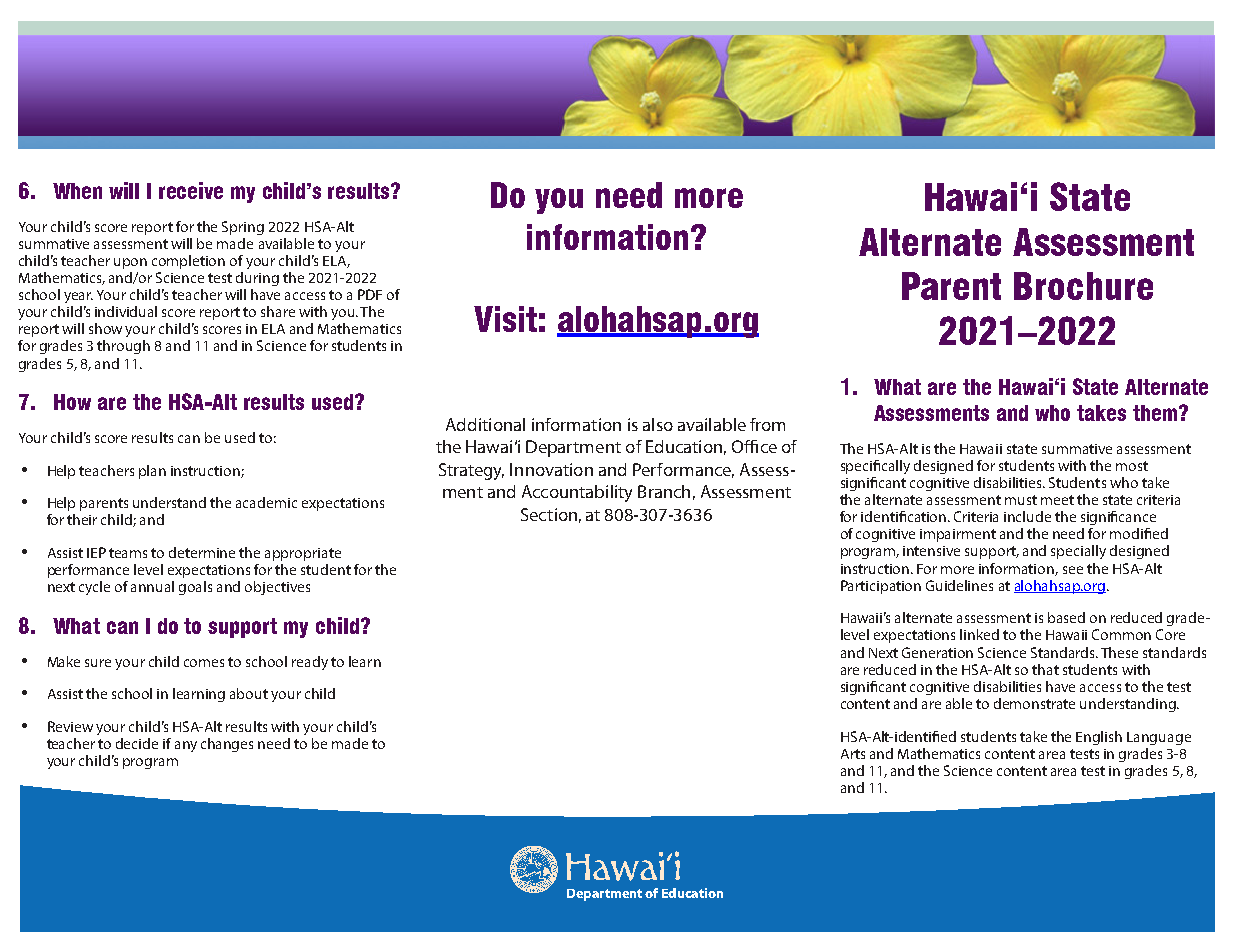 This image has height=952, width=1233. Describe the element at coordinates (243, 228) in the image. I see `Spring` at that location.
